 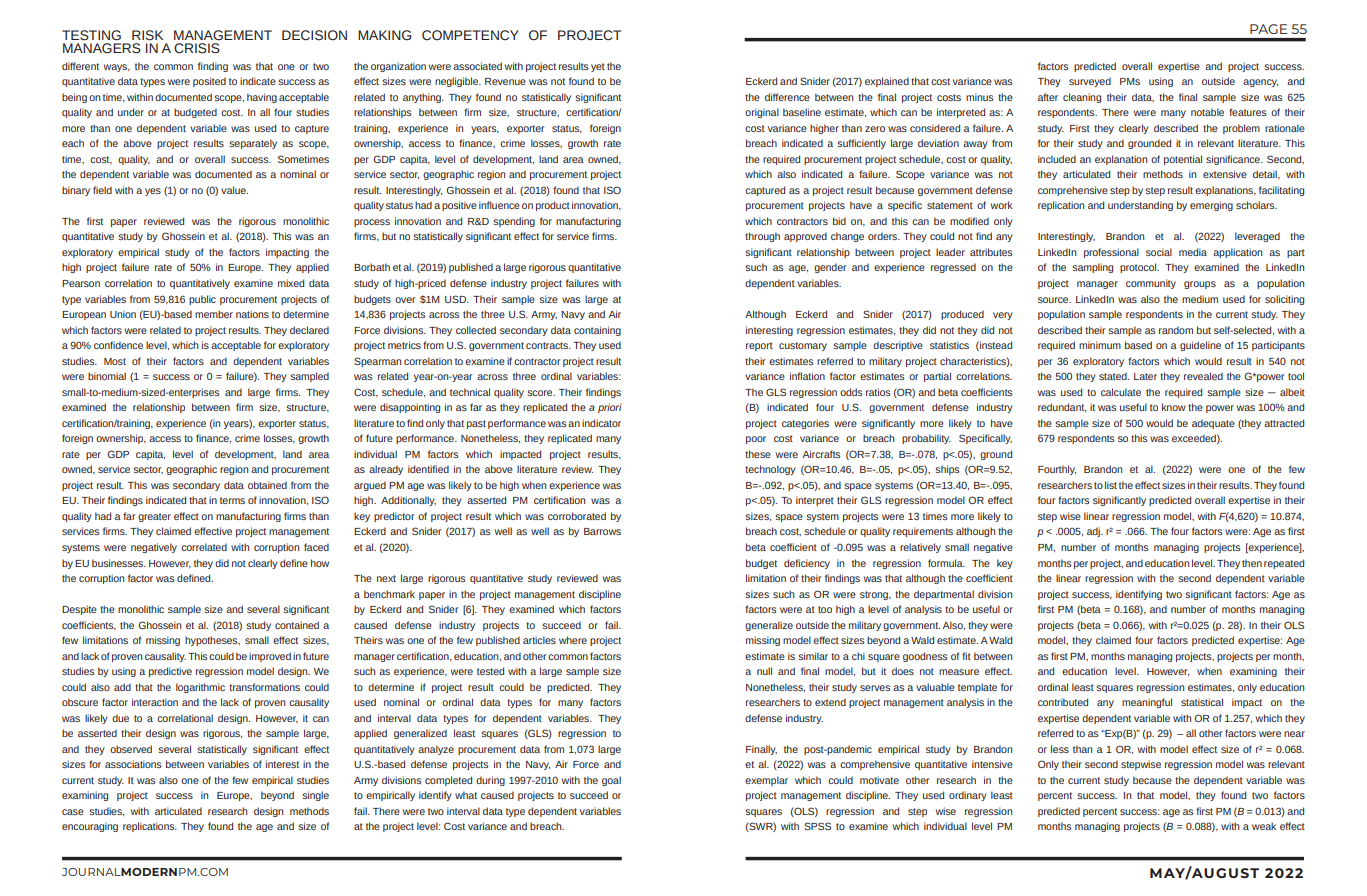 I want to click on Barrows, so click(x=602, y=531).
